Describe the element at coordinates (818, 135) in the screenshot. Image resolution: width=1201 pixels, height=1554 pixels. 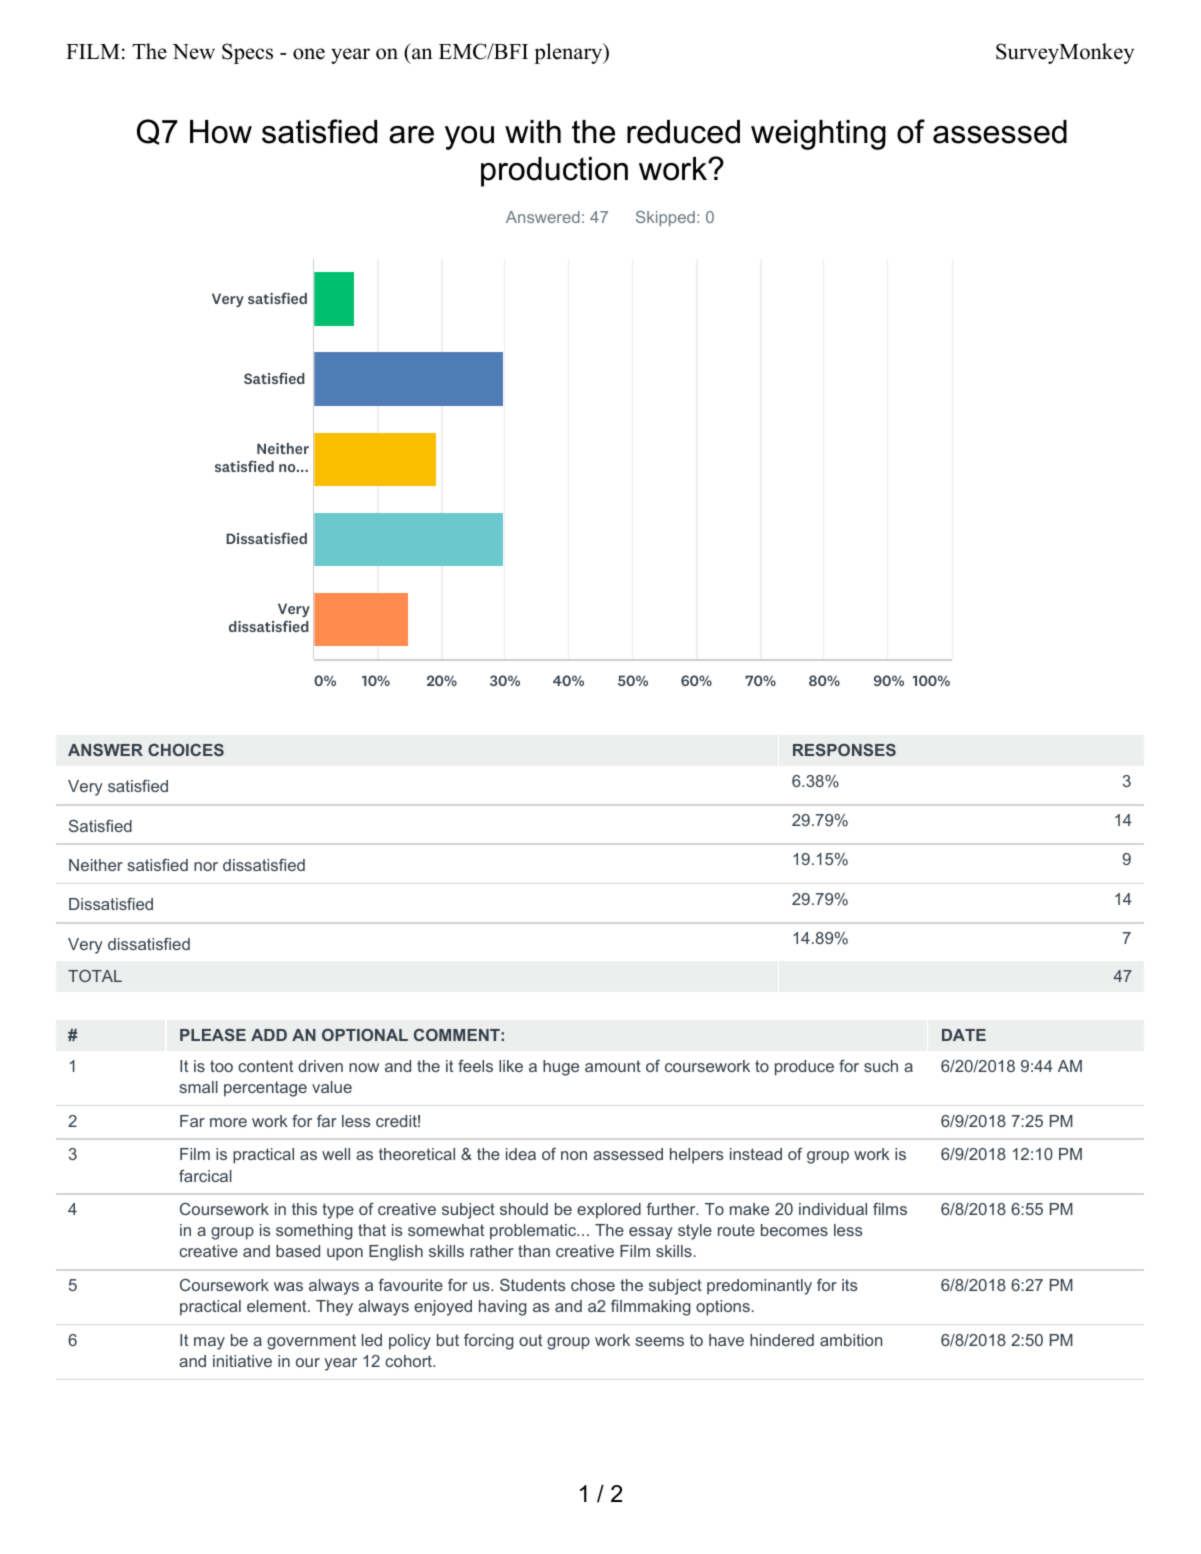
I see `weighting` at that location.
